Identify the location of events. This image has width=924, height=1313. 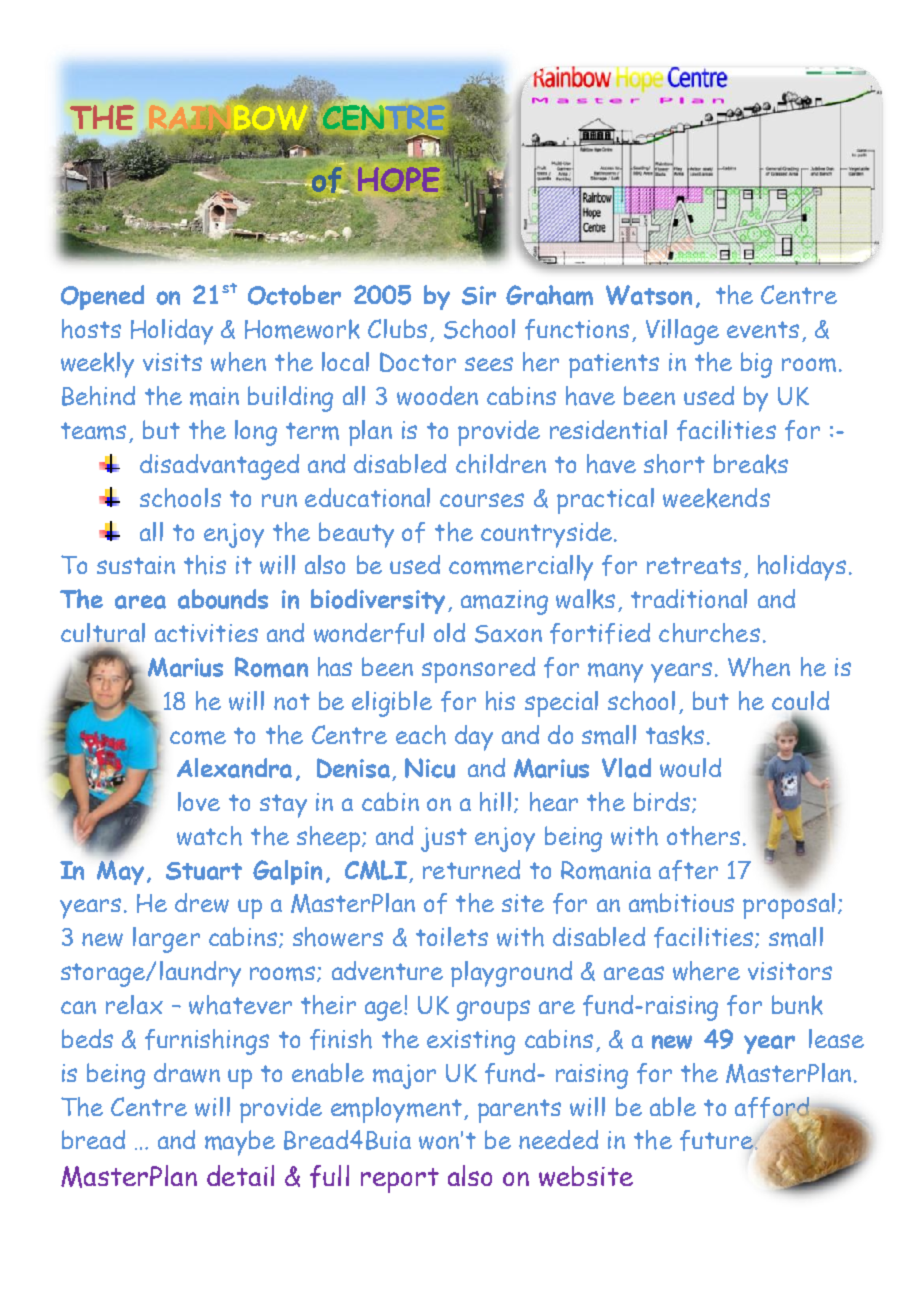
(763, 329).
